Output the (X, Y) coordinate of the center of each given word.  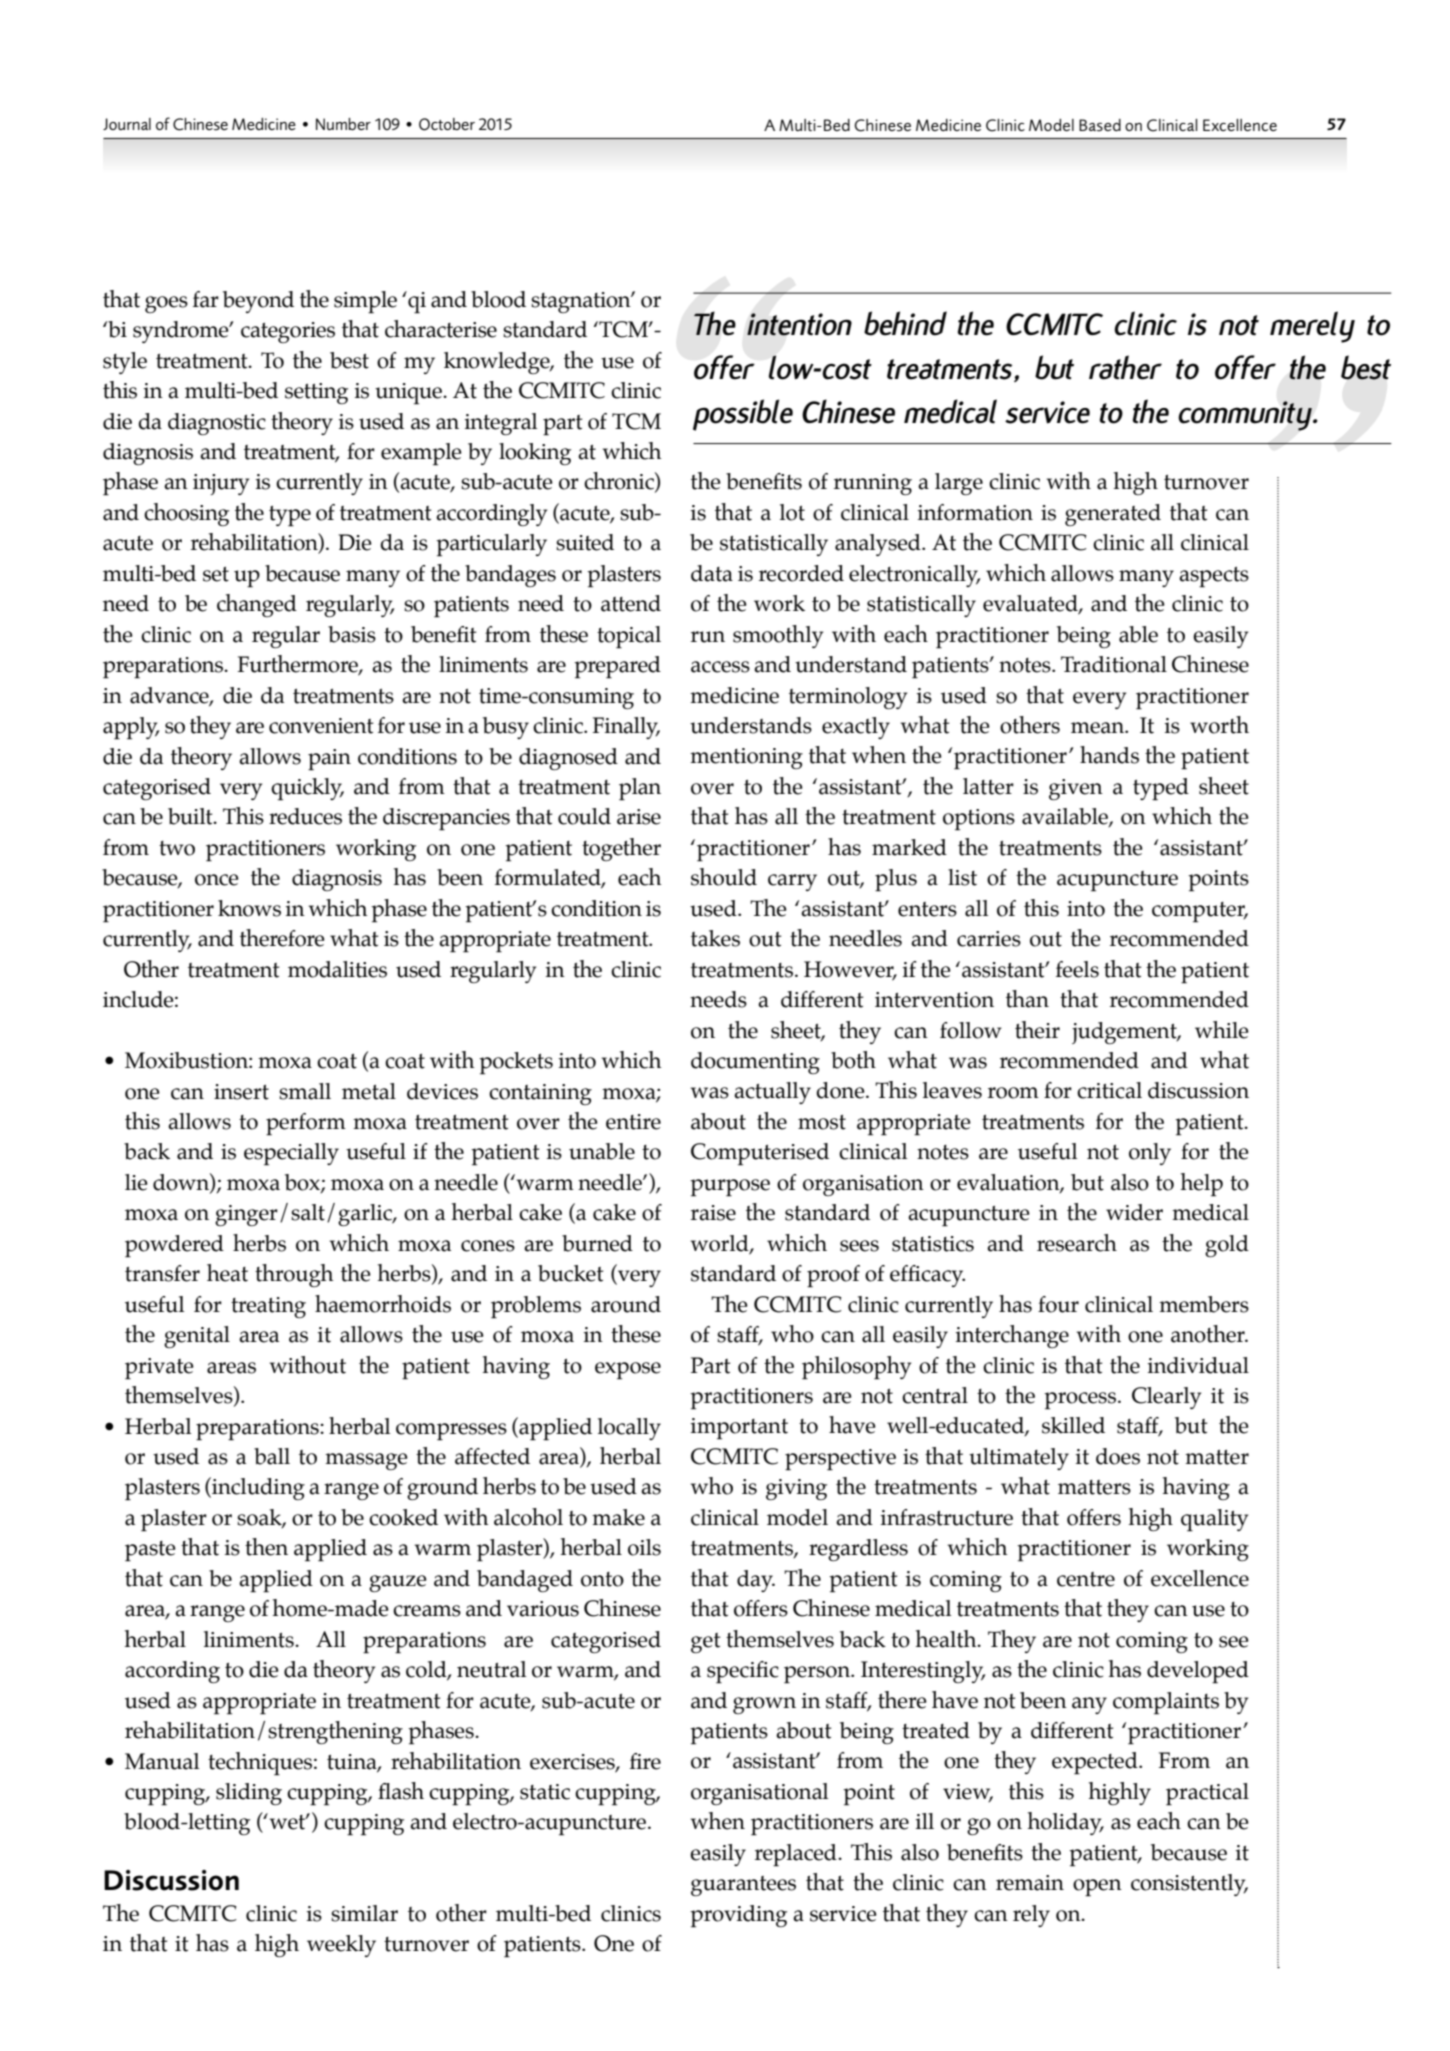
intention (799, 324)
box (303, 1183)
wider (1134, 1212)
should (724, 877)
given (1076, 789)
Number (343, 124)
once (217, 880)
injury (221, 484)
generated (1113, 515)
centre (1086, 1579)
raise (713, 1213)
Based (1100, 125)
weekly (341, 1946)
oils (644, 1547)
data (712, 573)
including (257, 1488)
